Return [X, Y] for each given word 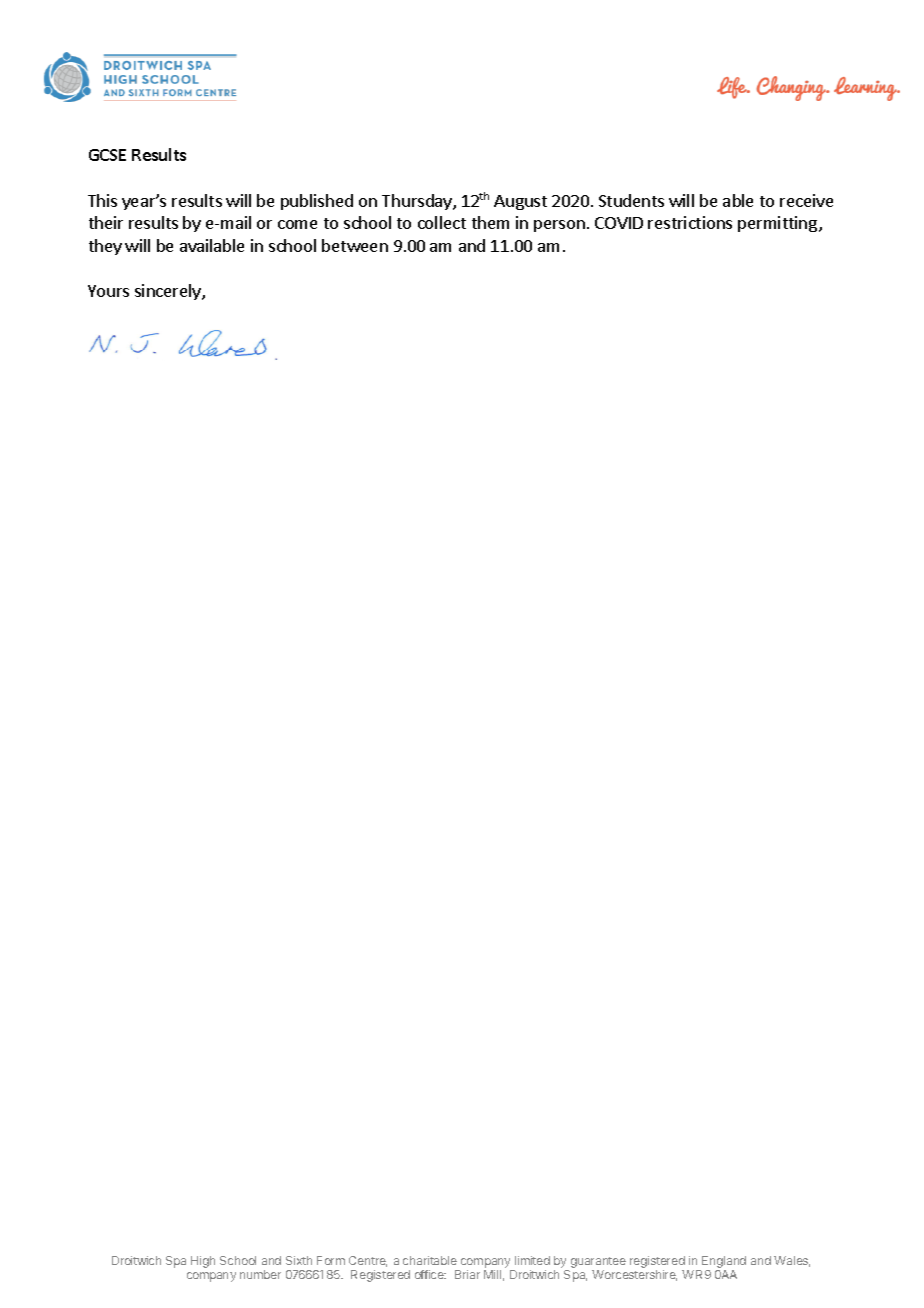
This [102, 200]
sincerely [169, 292]
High [203, 1262]
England [724, 1262]
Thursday [418, 202]
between [355, 245]
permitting [777, 224]
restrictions [690, 222]
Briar [467, 1274]
